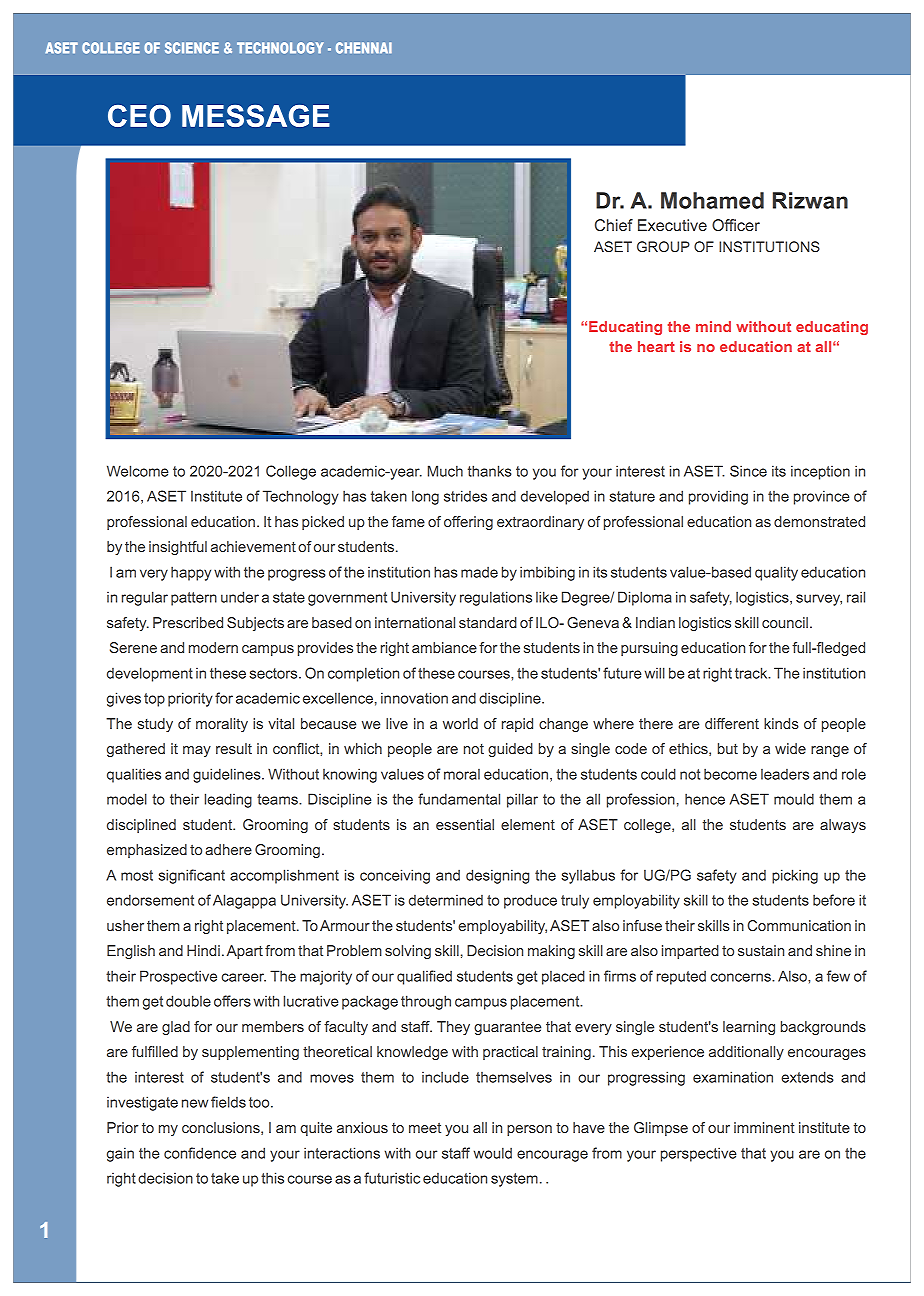 The image size is (924, 1296). Describe the element at coordinates (490, 471) in the image. I see `thanks` at that location.
